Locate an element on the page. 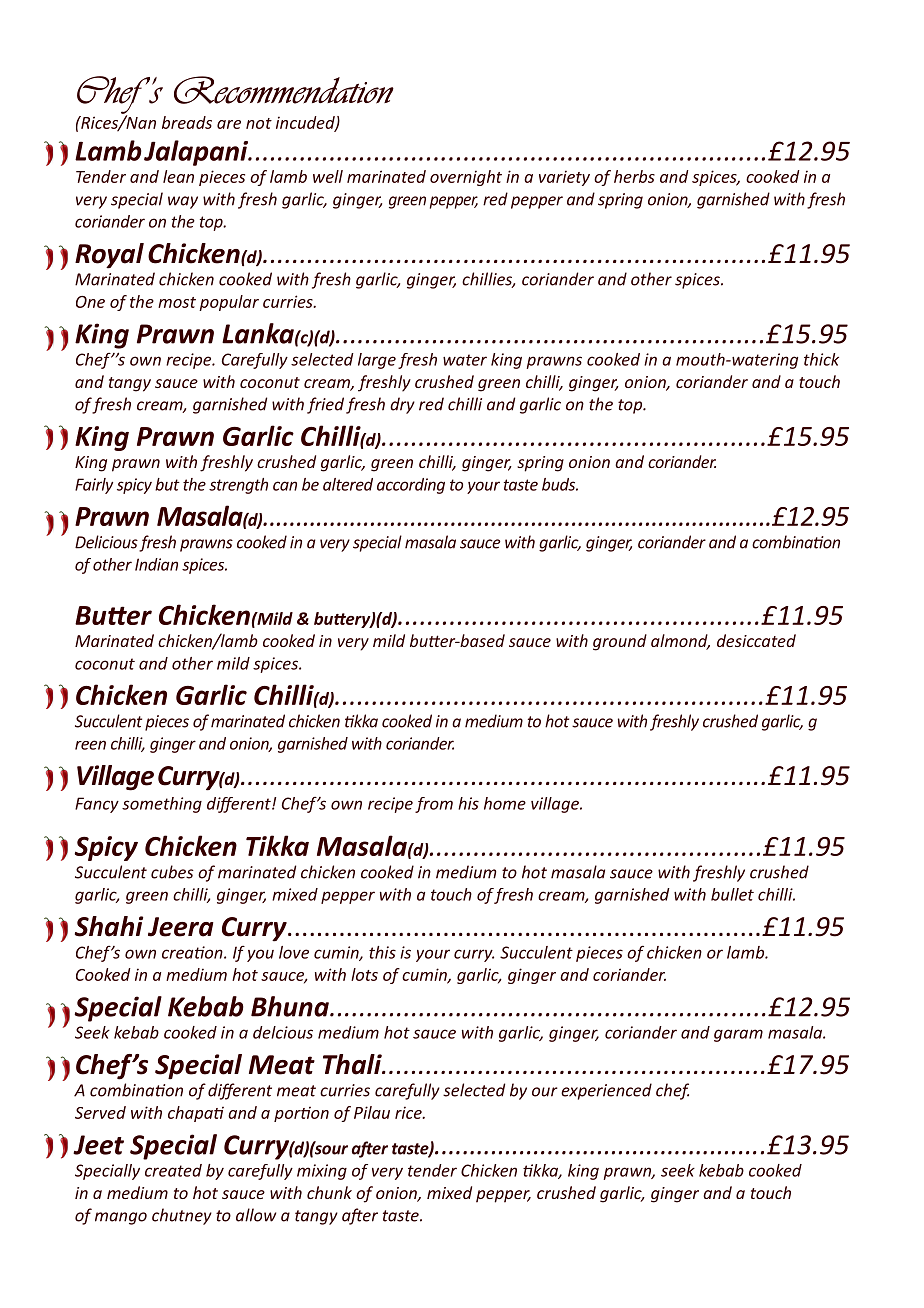 The image size is (924, 1308). overnight is located at coordinates (466, 178).
